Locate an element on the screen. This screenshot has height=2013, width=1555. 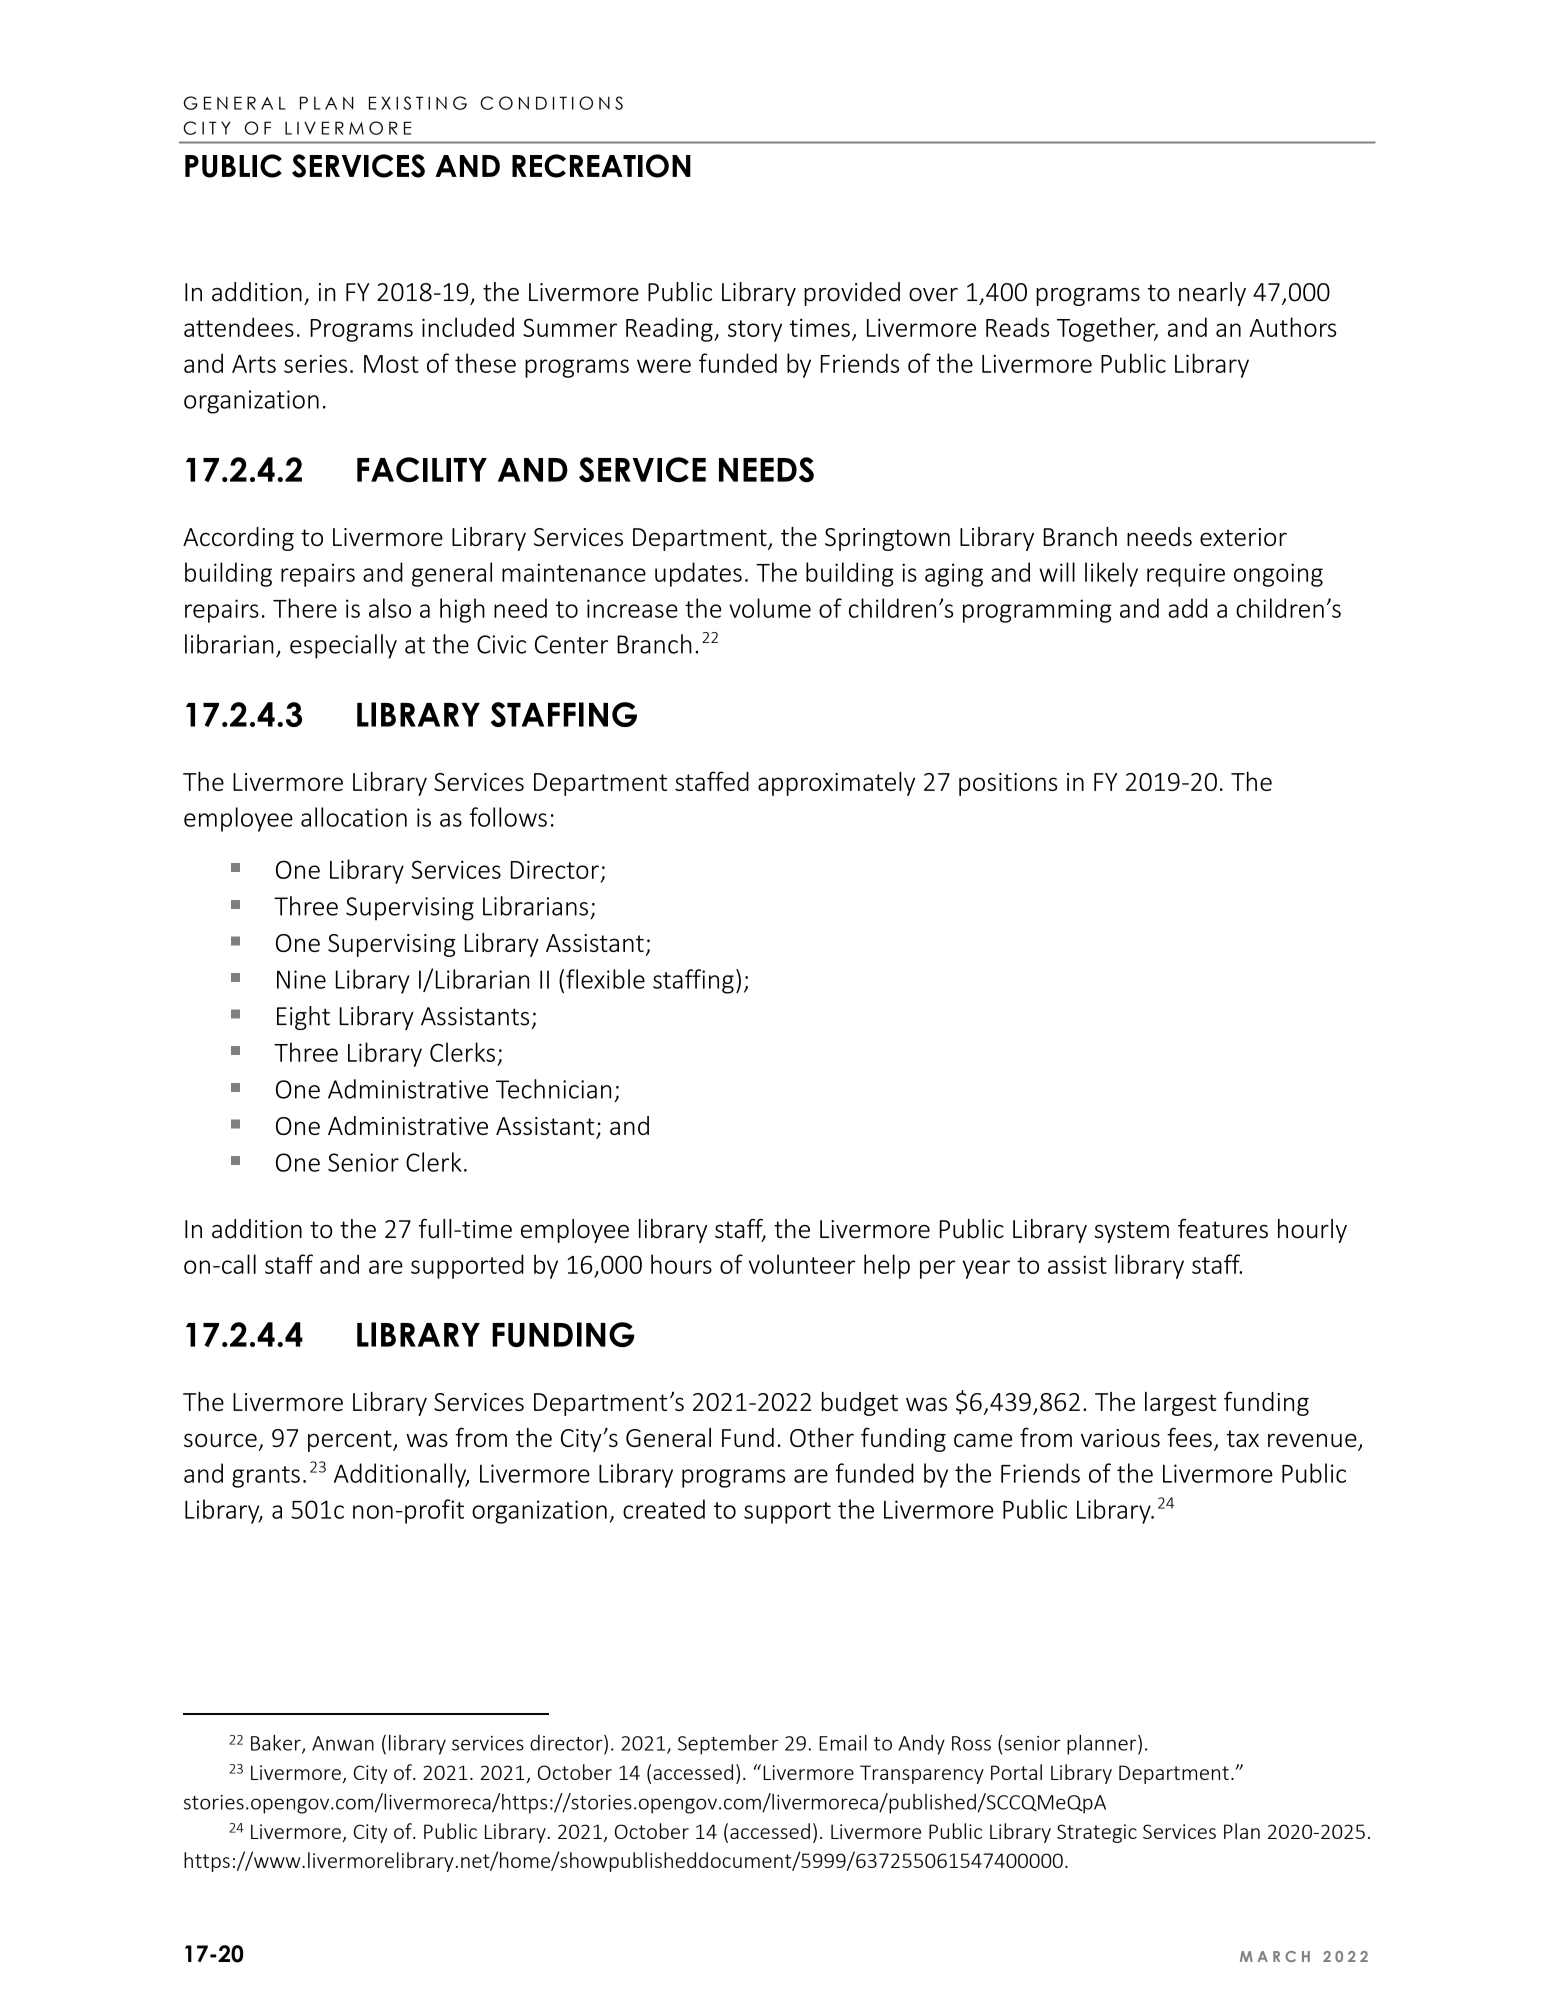
nearly is located at coordinates (1212, 294).
